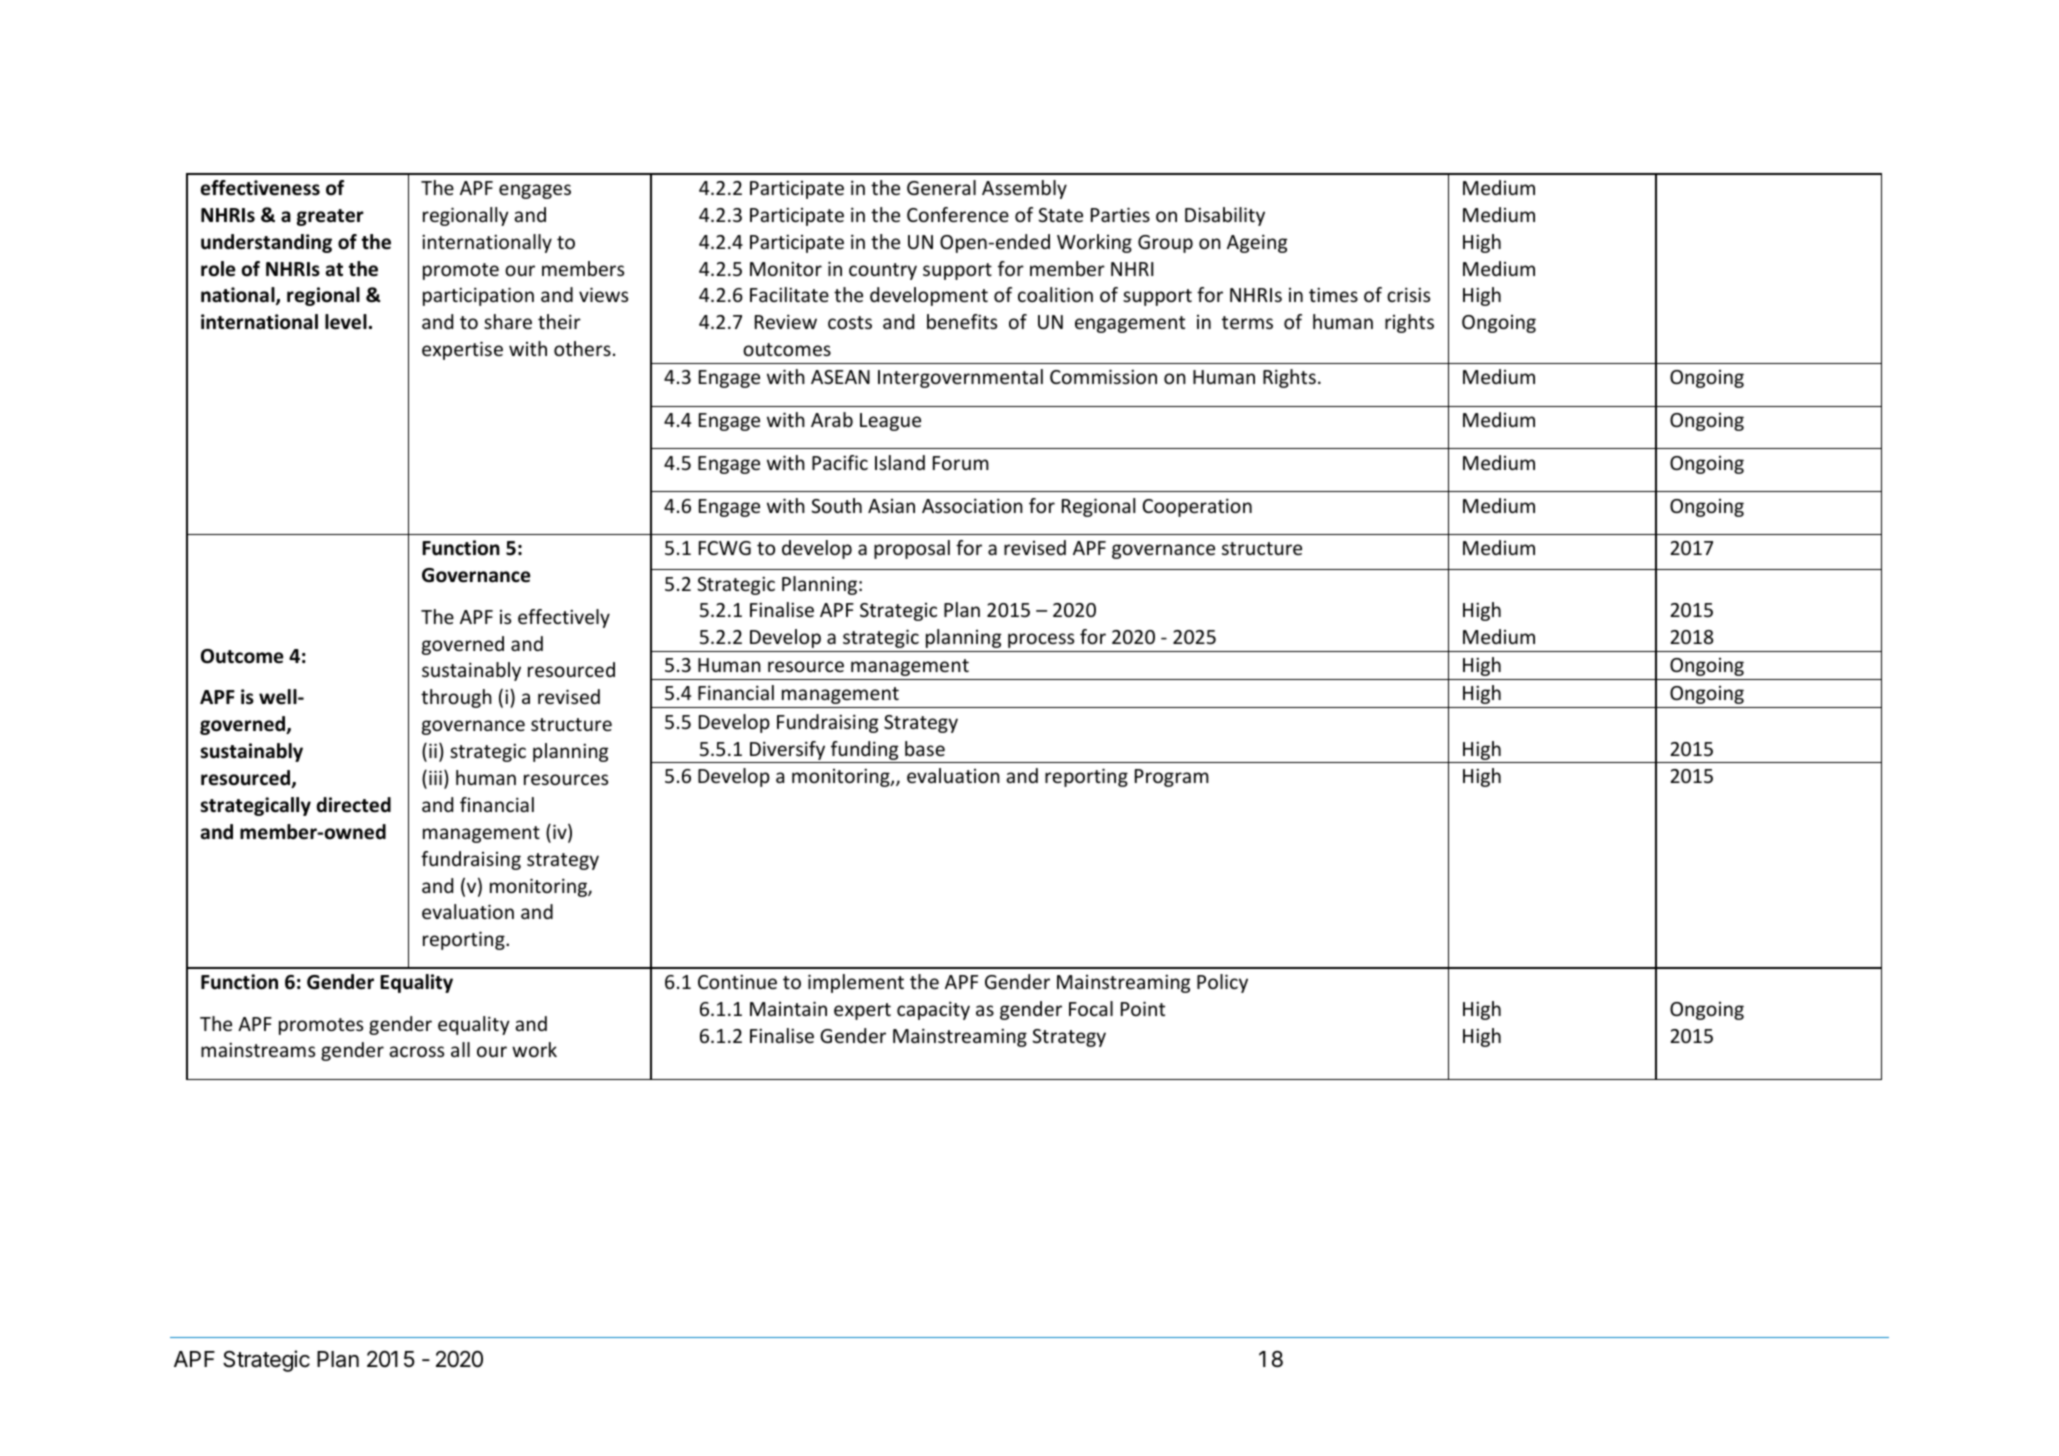  I want to click on proposal, so click(912, 549).
